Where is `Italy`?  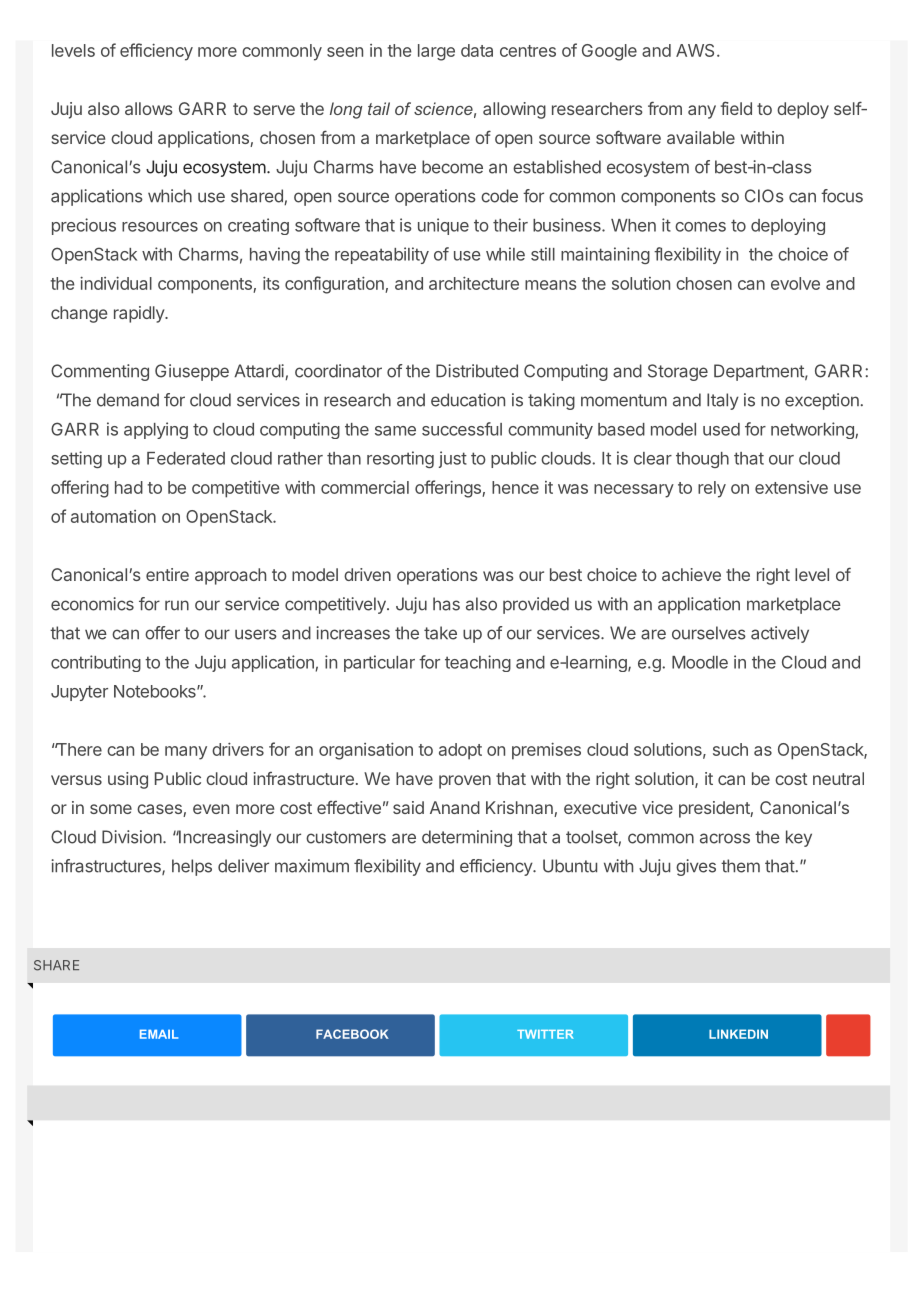
Italy is located at coordinates (723, 401).
